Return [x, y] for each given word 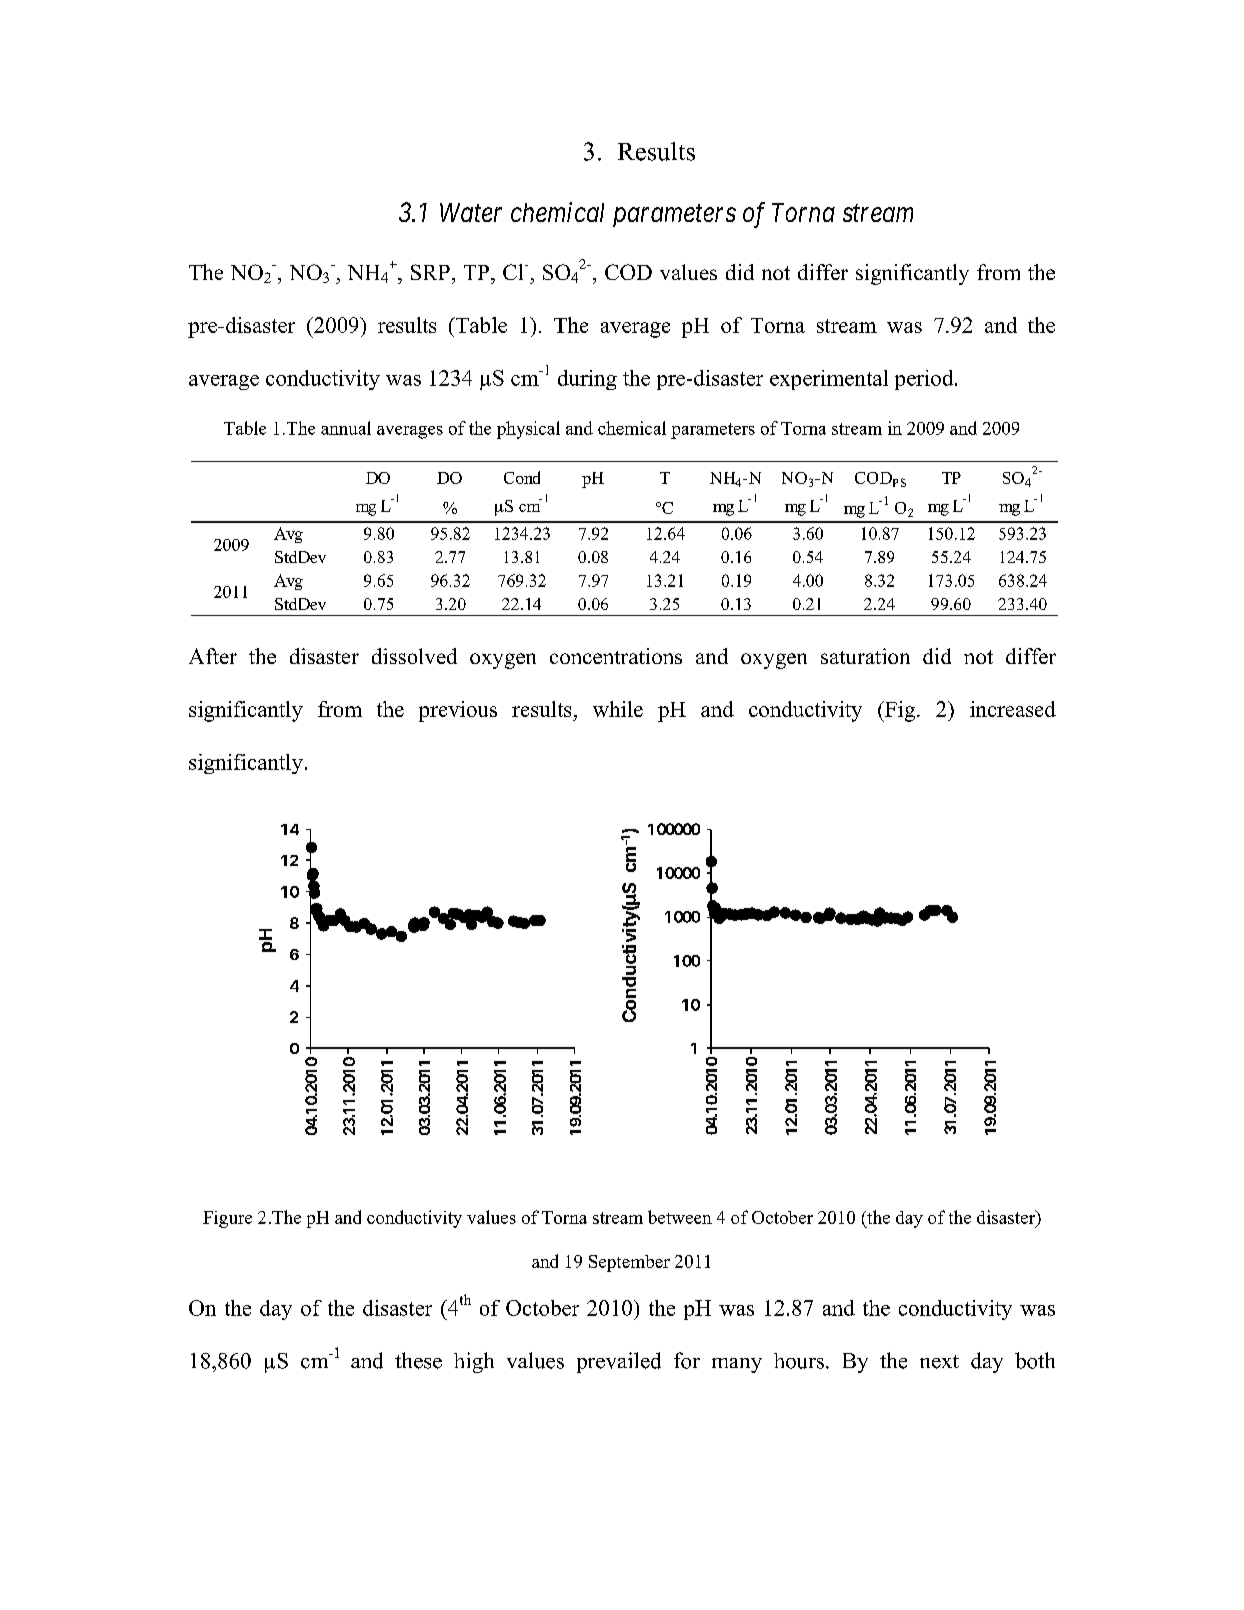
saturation [865, 656]
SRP [430, 272]
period [925, 380]
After [213, 656]
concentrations [616, 656]
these [418, 1360]
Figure [227, 1219]
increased [1013, 709]
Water [471, 212]
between [680, 1217]
